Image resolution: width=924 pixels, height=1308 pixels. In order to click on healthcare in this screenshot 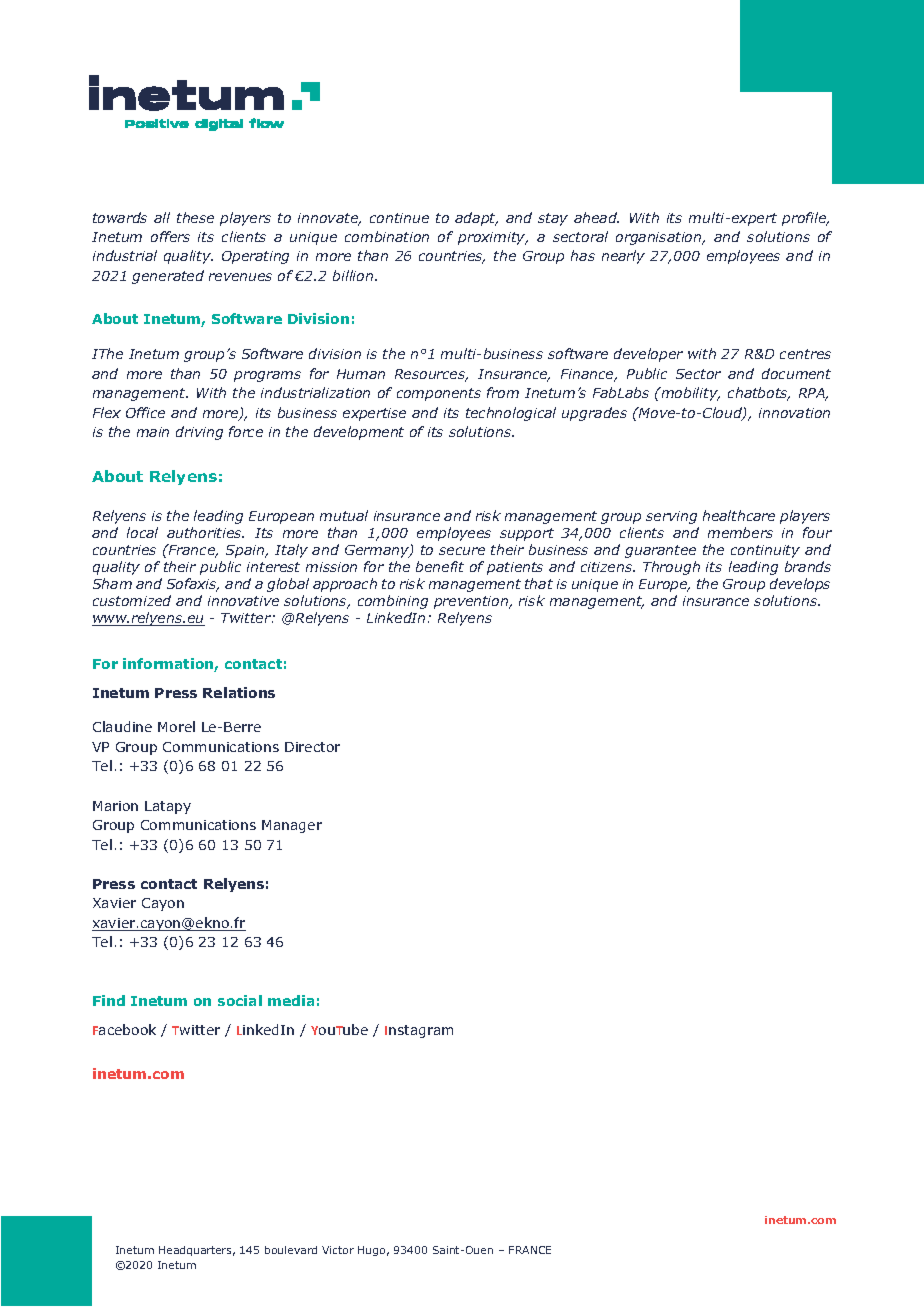, I will do `click(739, 515)`.
